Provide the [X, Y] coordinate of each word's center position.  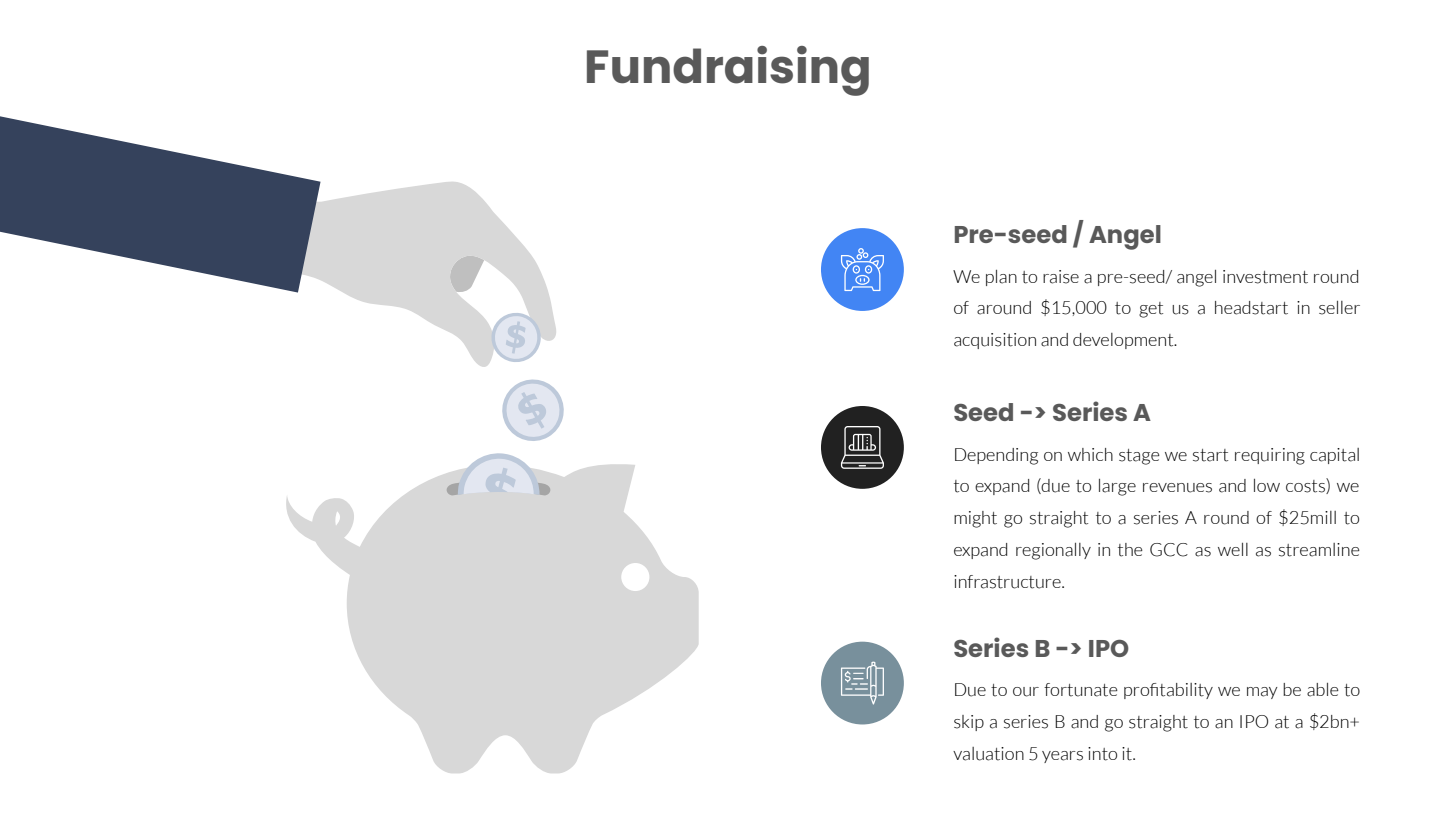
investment [1265, 277]
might [975, 519]
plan [1001, 278]
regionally [1053, 551]
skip [969, 723]
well [1233, 549]
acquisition [995, 341]
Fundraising [728, 71]
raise [1061, 277]
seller [1339, 308]
